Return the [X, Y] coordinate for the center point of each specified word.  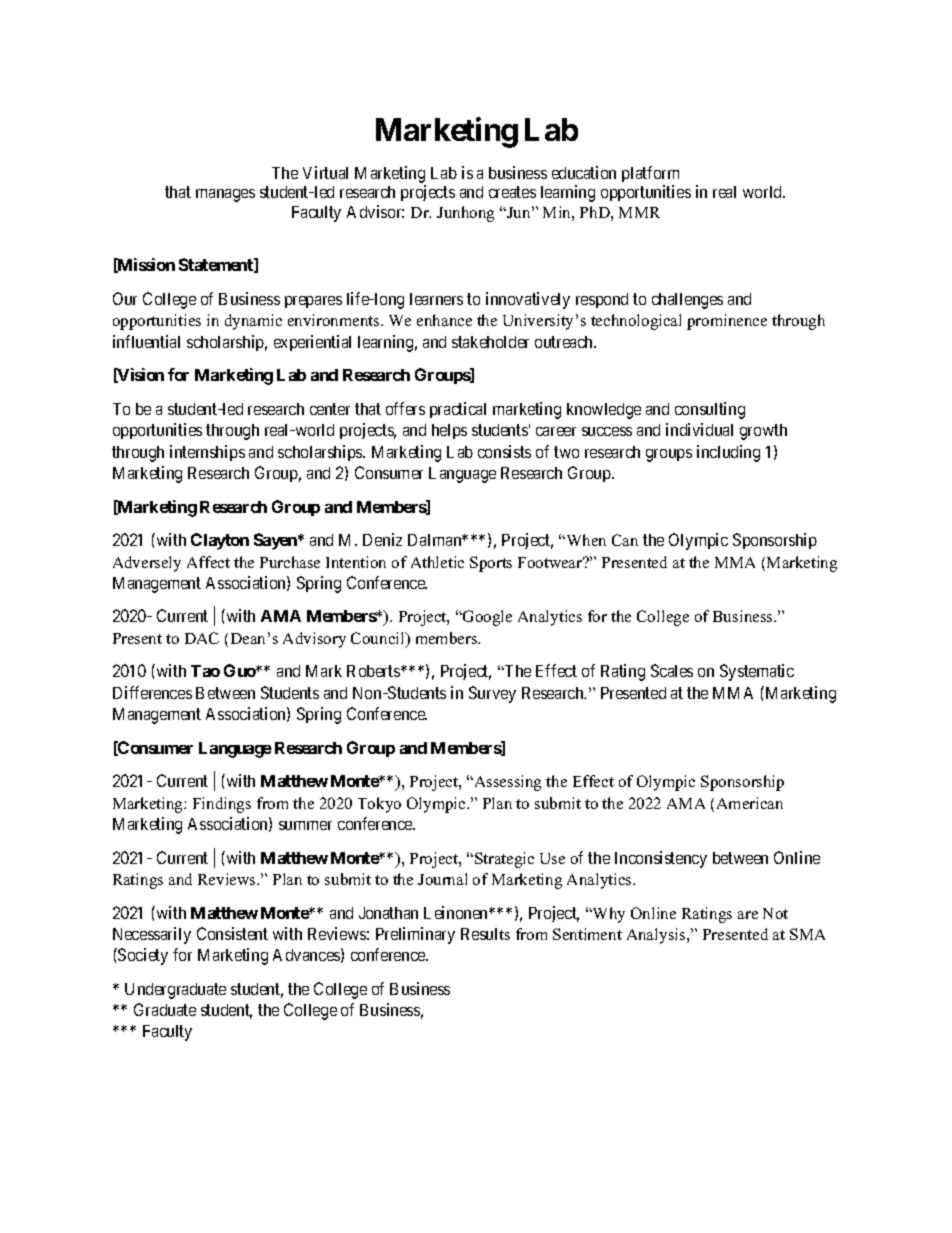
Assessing [506, 783]
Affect [208, 562]
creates [512, 192]
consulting [710, 410]
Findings [222, 805]
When [585, 540]
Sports [491, 564]
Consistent [232, 933]
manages [225, 195]
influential [146, 341]
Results [485, 934]
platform [650, 174]
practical [458, 410]
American [750, 803]
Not [775, 913]
